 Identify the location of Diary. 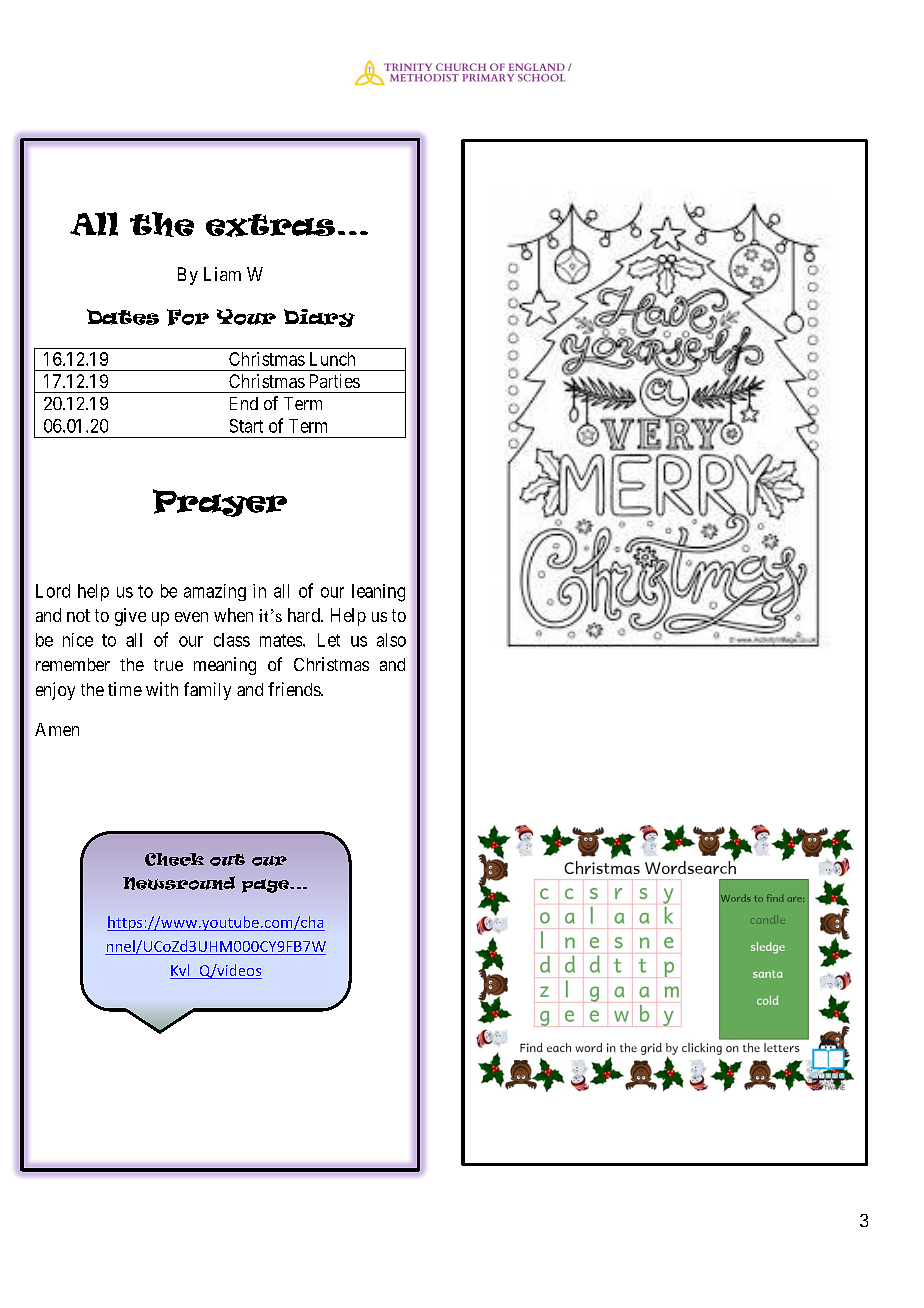
(319, 318).
